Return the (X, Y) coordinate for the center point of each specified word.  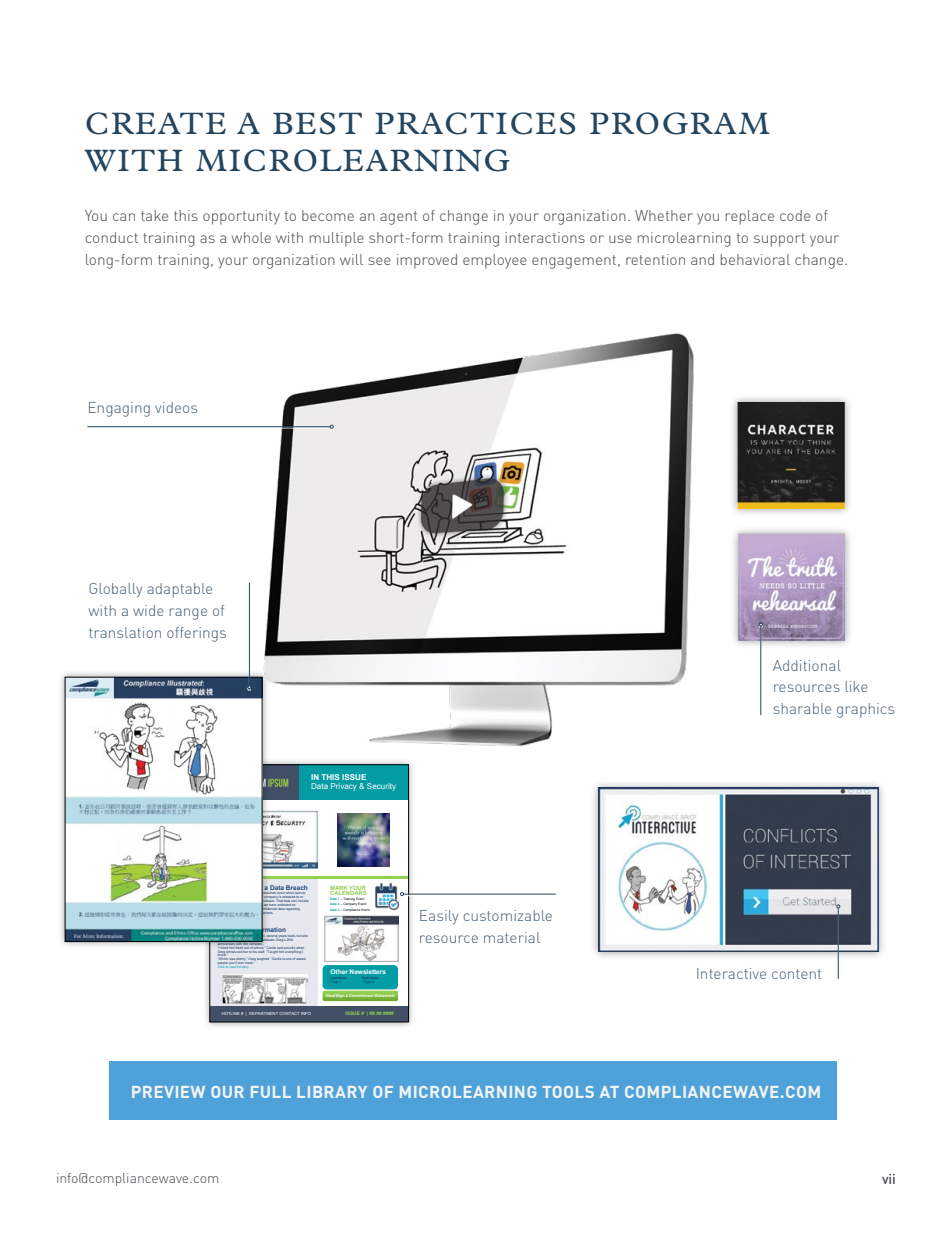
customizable (507, 915)
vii (888, 1179)
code (795, 215)
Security (381, 787)
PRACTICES (475, 123)
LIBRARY (332, 1092)
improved (427, 261)
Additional (807, 665)
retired (232, 935)
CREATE (156, 123)
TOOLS (568, 1092)
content (796, 974)
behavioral (755, 259)
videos (176, 407)
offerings (196, 634)
